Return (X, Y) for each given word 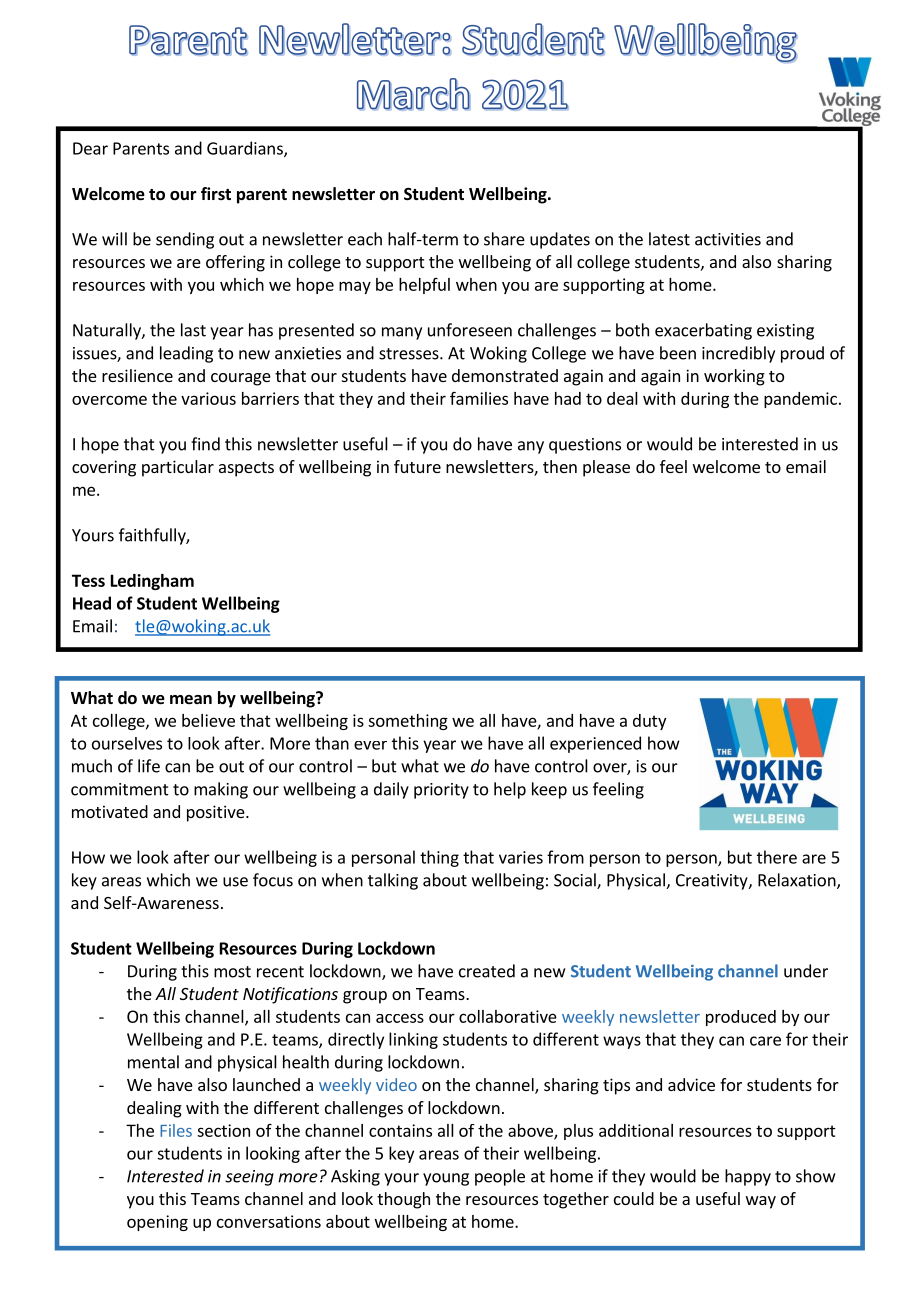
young (446, 1179)
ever (370, 745)
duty (649, 722)
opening (157, 1223)
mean (191, 700)
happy (748, 1177)
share (504, 239)
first (216, 193)
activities (728, 239)
